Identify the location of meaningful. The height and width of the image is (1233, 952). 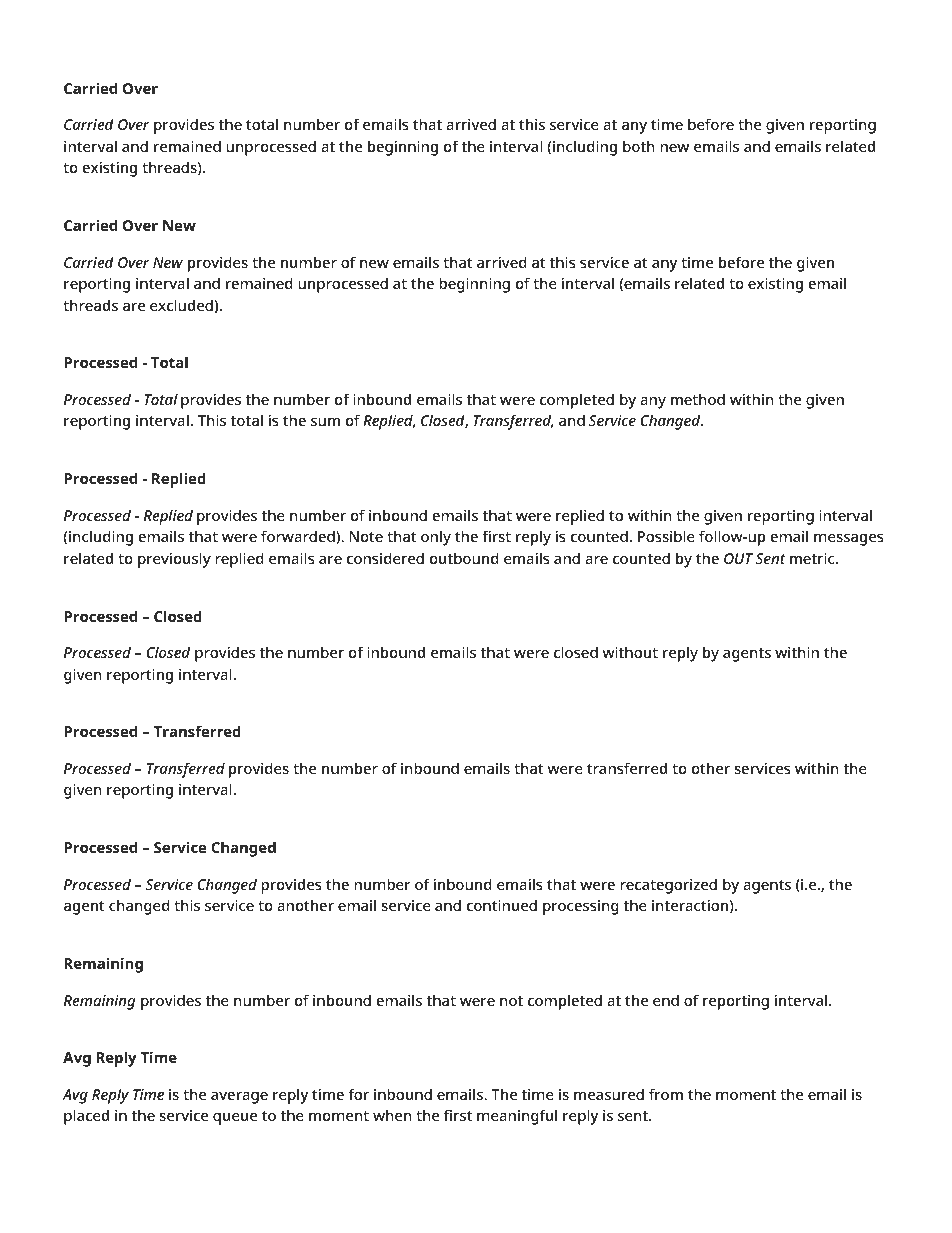
(517, 1117).
